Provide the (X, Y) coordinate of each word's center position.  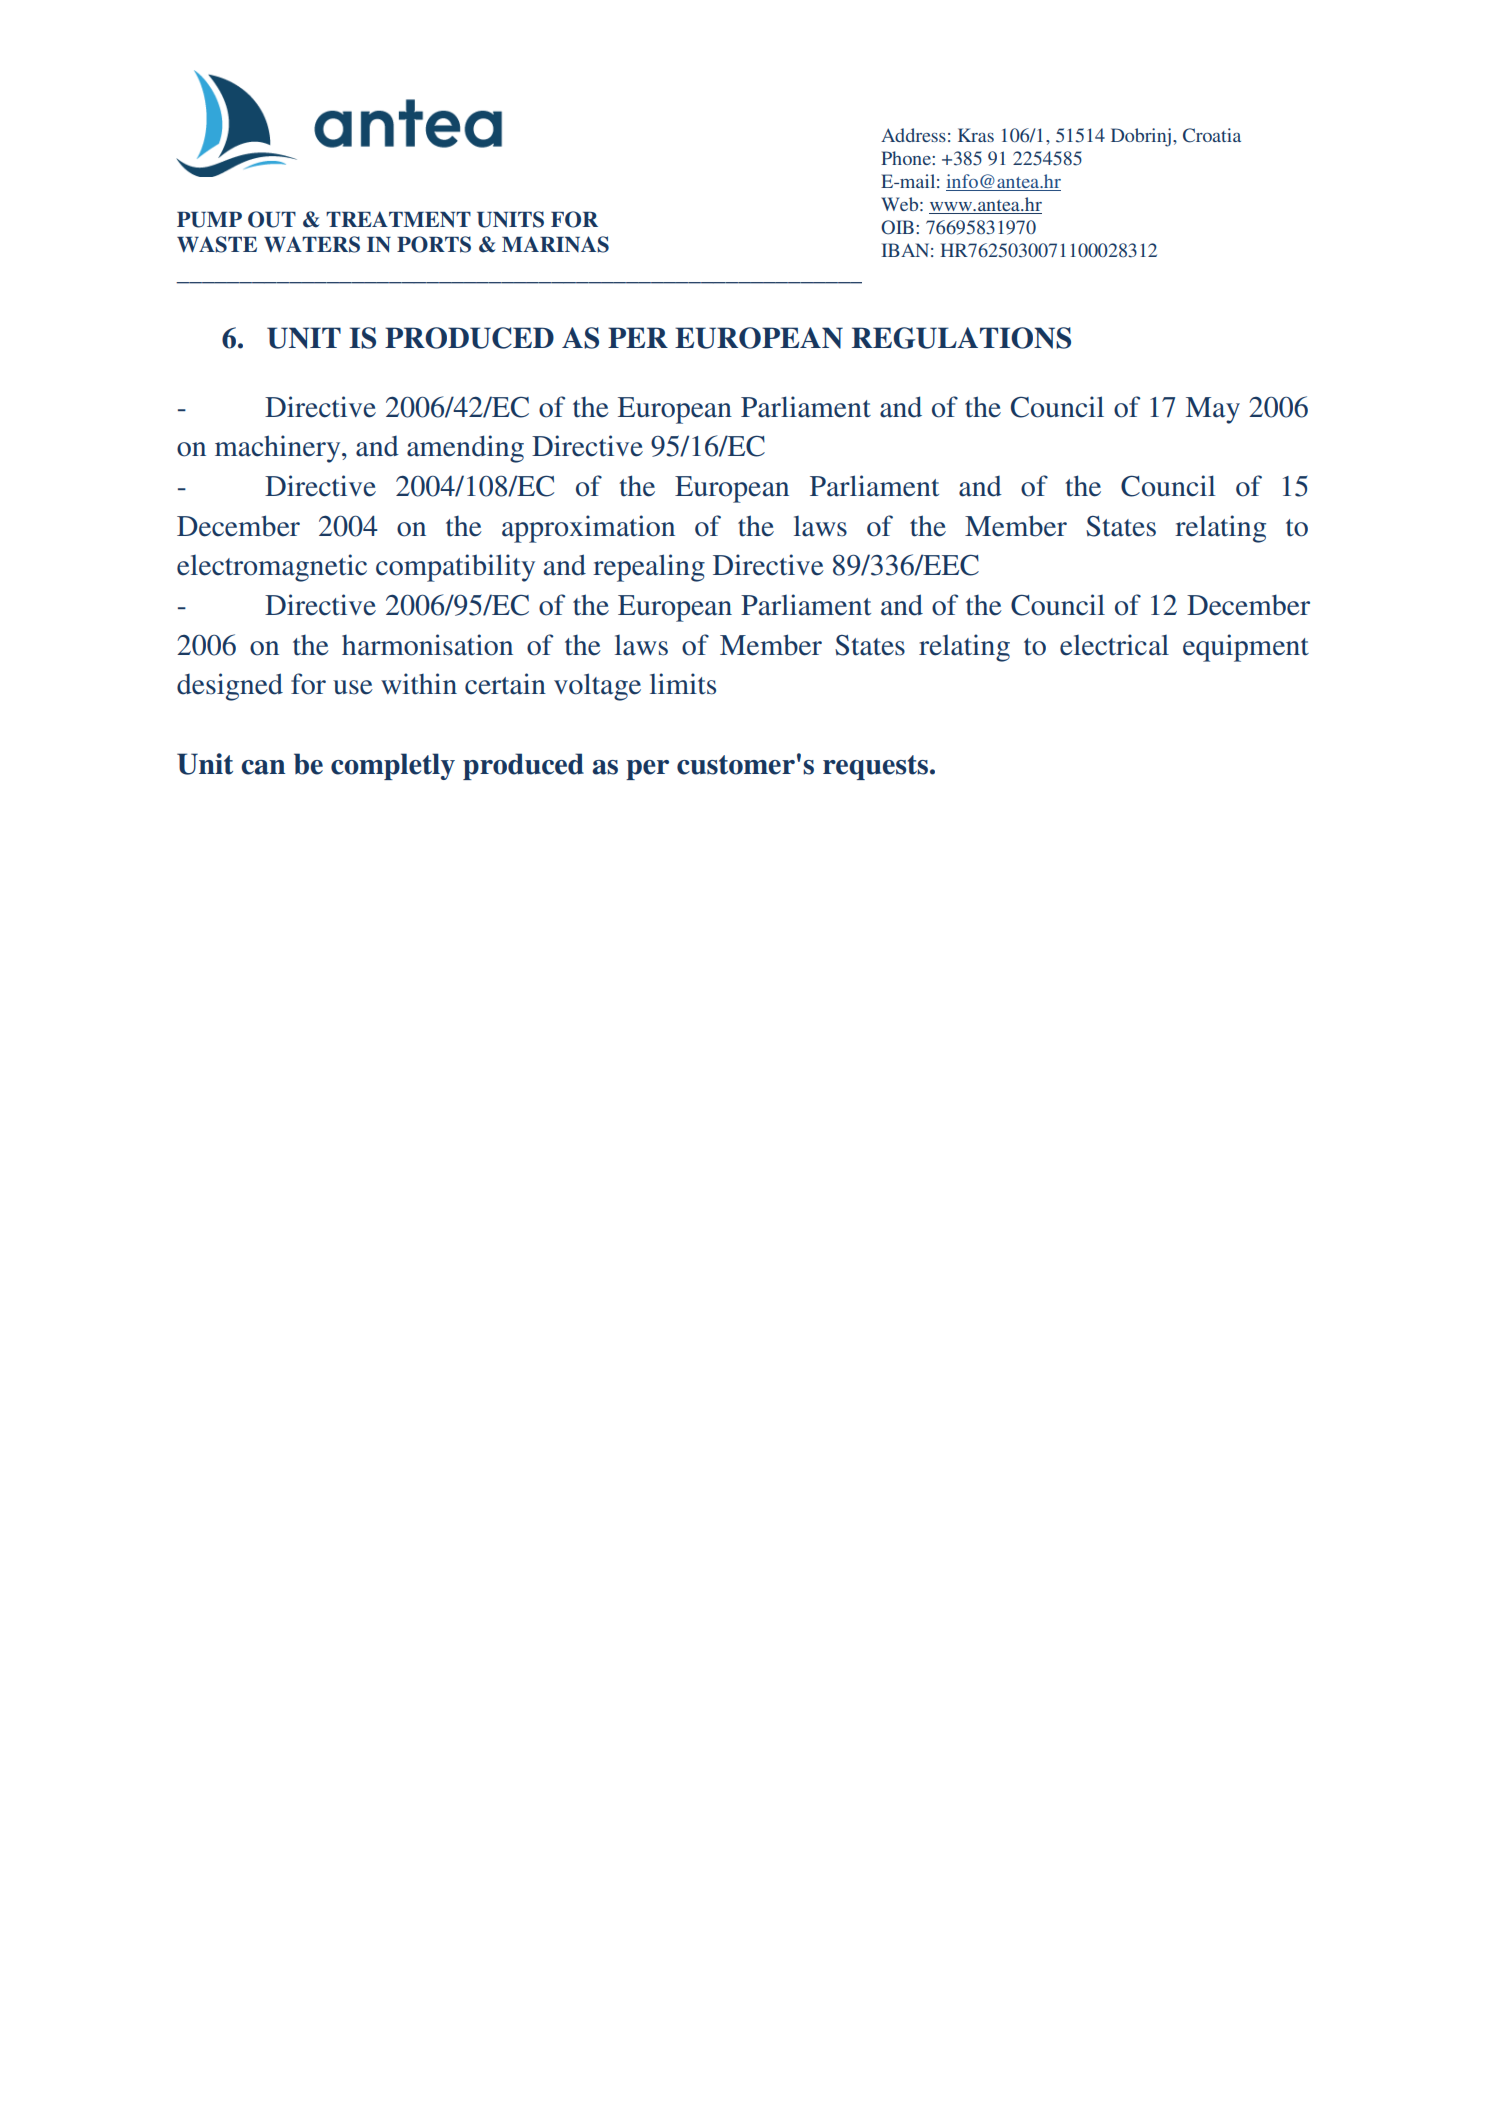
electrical (1114, 645)
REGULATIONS (961, 338)
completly (393, 766)
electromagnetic (272, 568)
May (1213, 410)
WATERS (312, 244)
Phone (907, 158)
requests (875, 767)
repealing (649, 568)
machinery (279, 449)
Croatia (1212, 135)
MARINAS (555, 244)
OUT (272, 219)
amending (465, 449)
